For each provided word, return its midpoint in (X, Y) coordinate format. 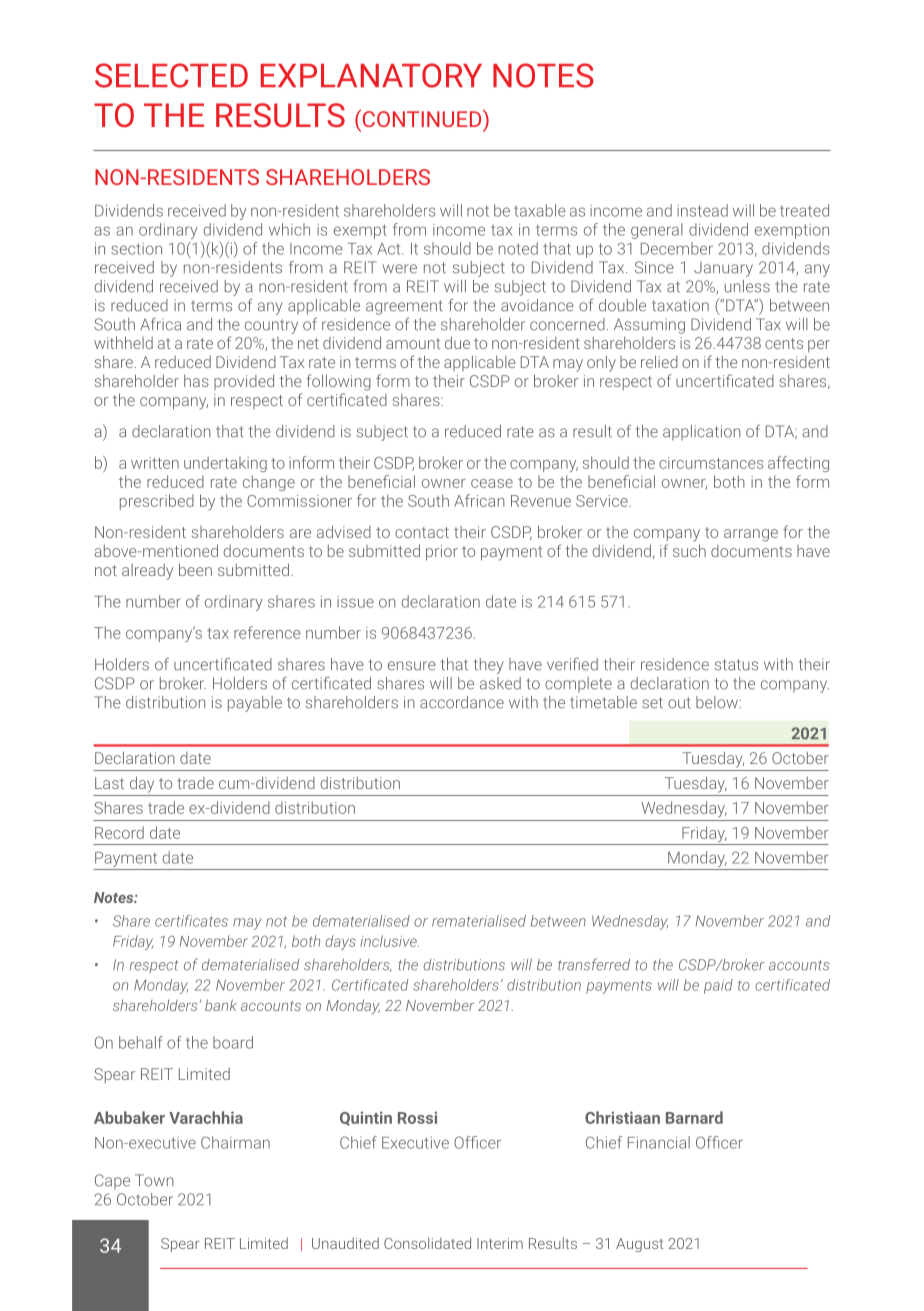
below (718, 702)
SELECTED (171, 75)
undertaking (225, 464)
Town (154, 1180)
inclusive (389, 941)
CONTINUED (422, 118)
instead (702, 210)
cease (492, 483)
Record (119, 832)
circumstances (711, 463)
